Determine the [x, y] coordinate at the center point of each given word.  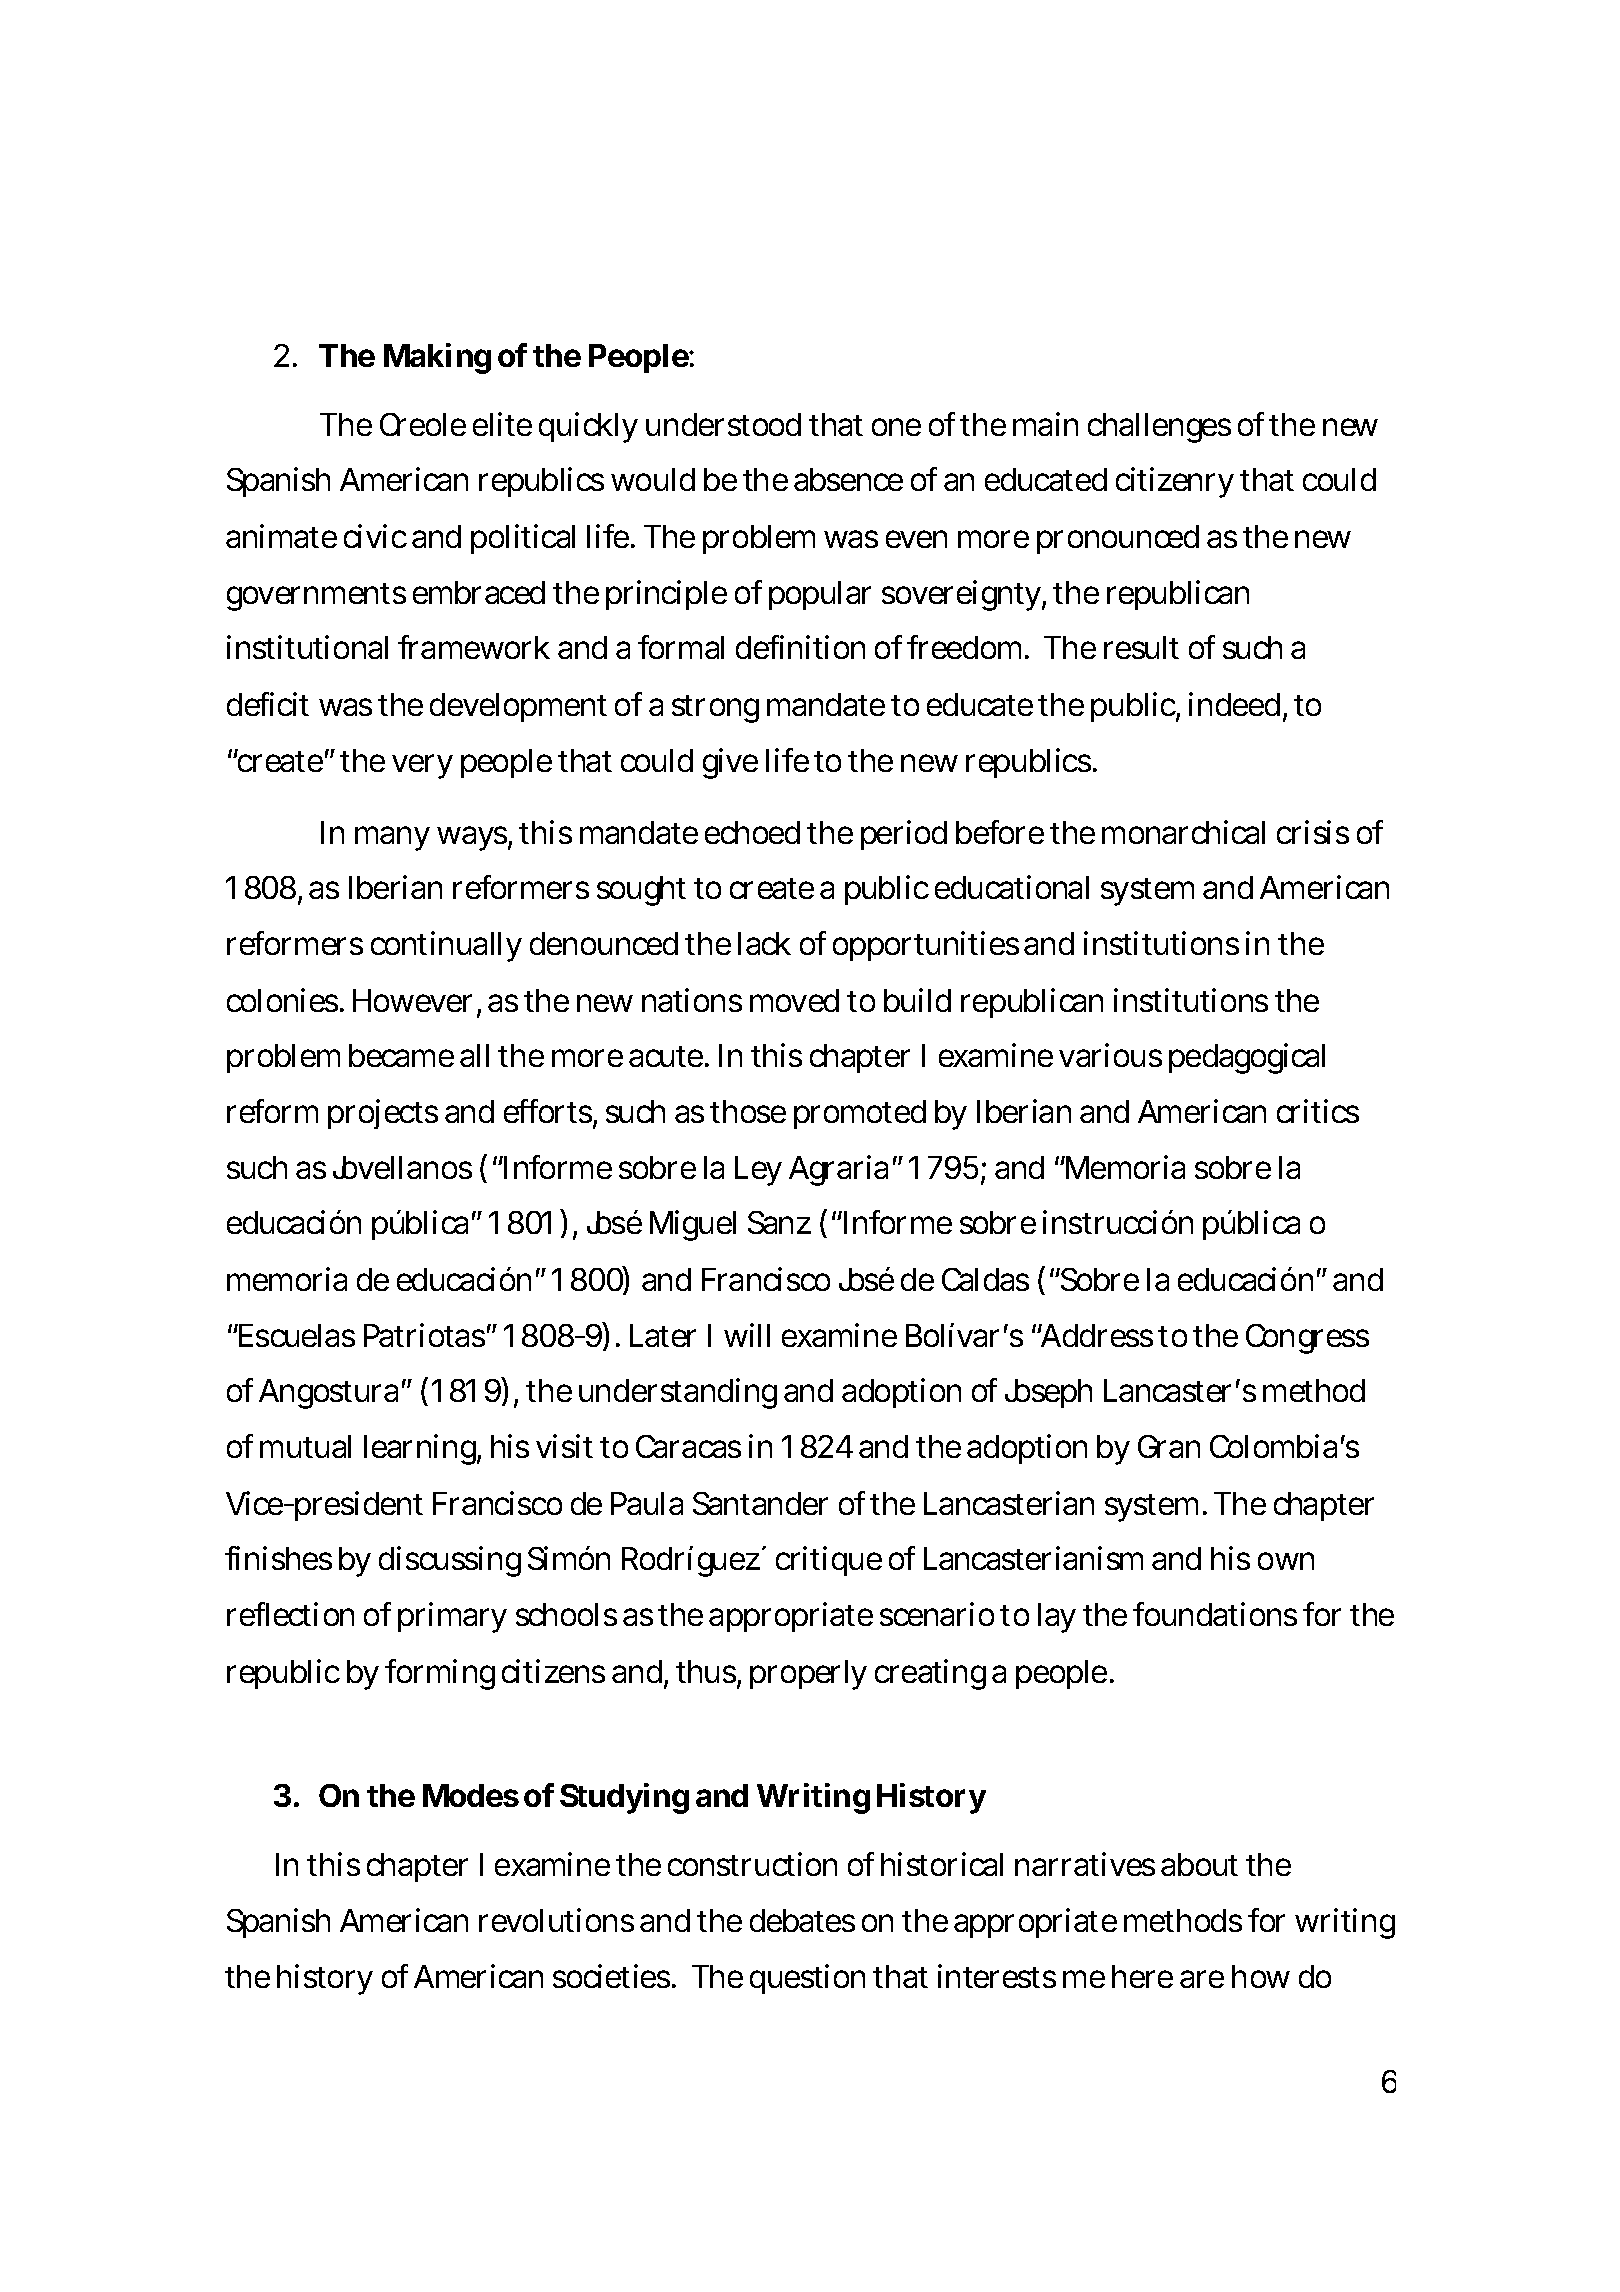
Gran [1169, 1446]
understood [723, 424]
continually [446, 946]
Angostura [328, 1394]
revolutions [556, 1920]
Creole [423, 424]
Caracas [688, 1446]
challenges [1159, 428]
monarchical [1183, 832]
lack [764, 943]
